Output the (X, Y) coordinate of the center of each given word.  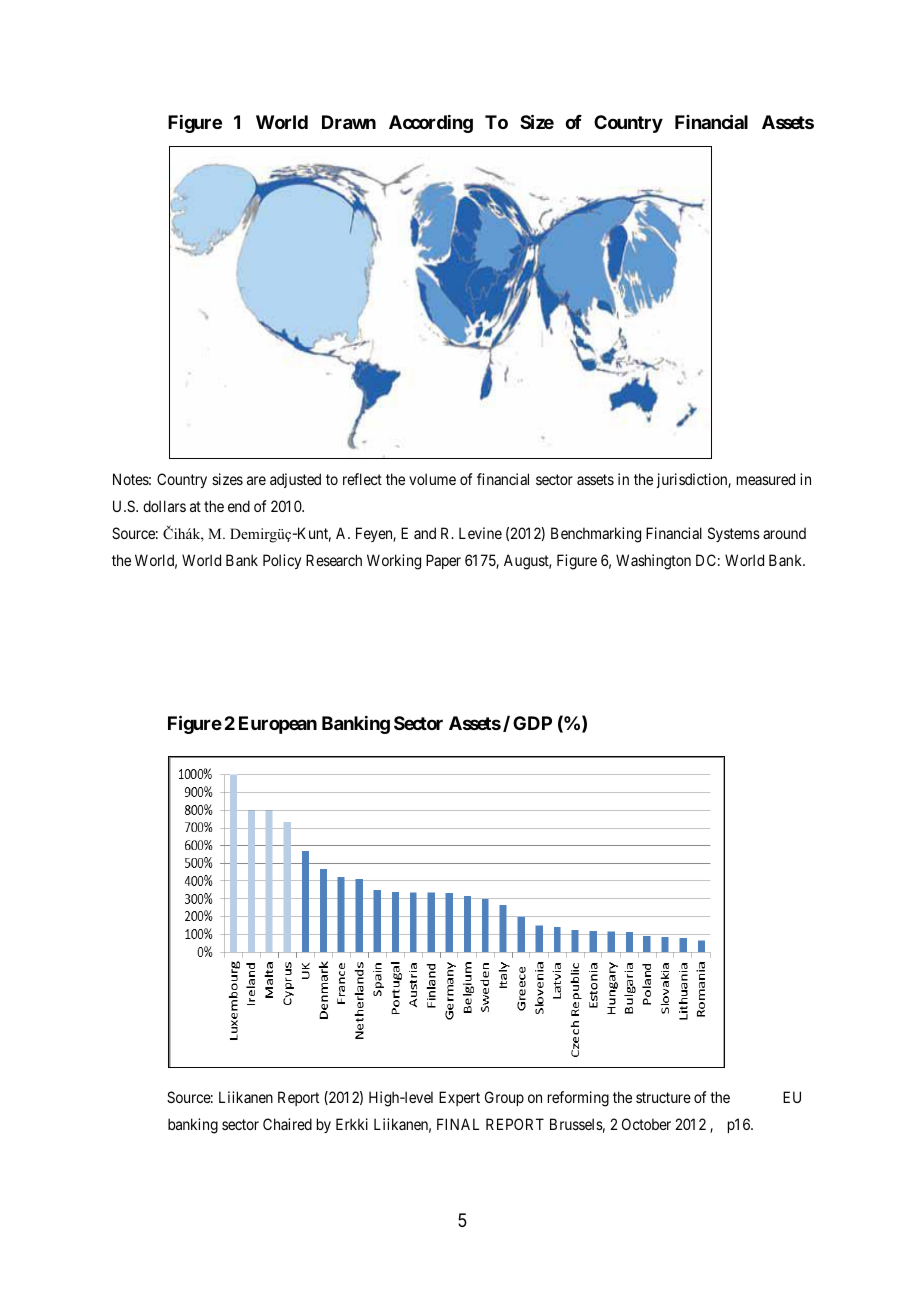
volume (432, 479)
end (239, 506)
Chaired (287, 1124)
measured (766, 479)
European (278, 725)
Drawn (349, 122)
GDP (532, 723)
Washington (653, 562)
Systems (734, 534)
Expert (459, 1098)
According (431, 124)
